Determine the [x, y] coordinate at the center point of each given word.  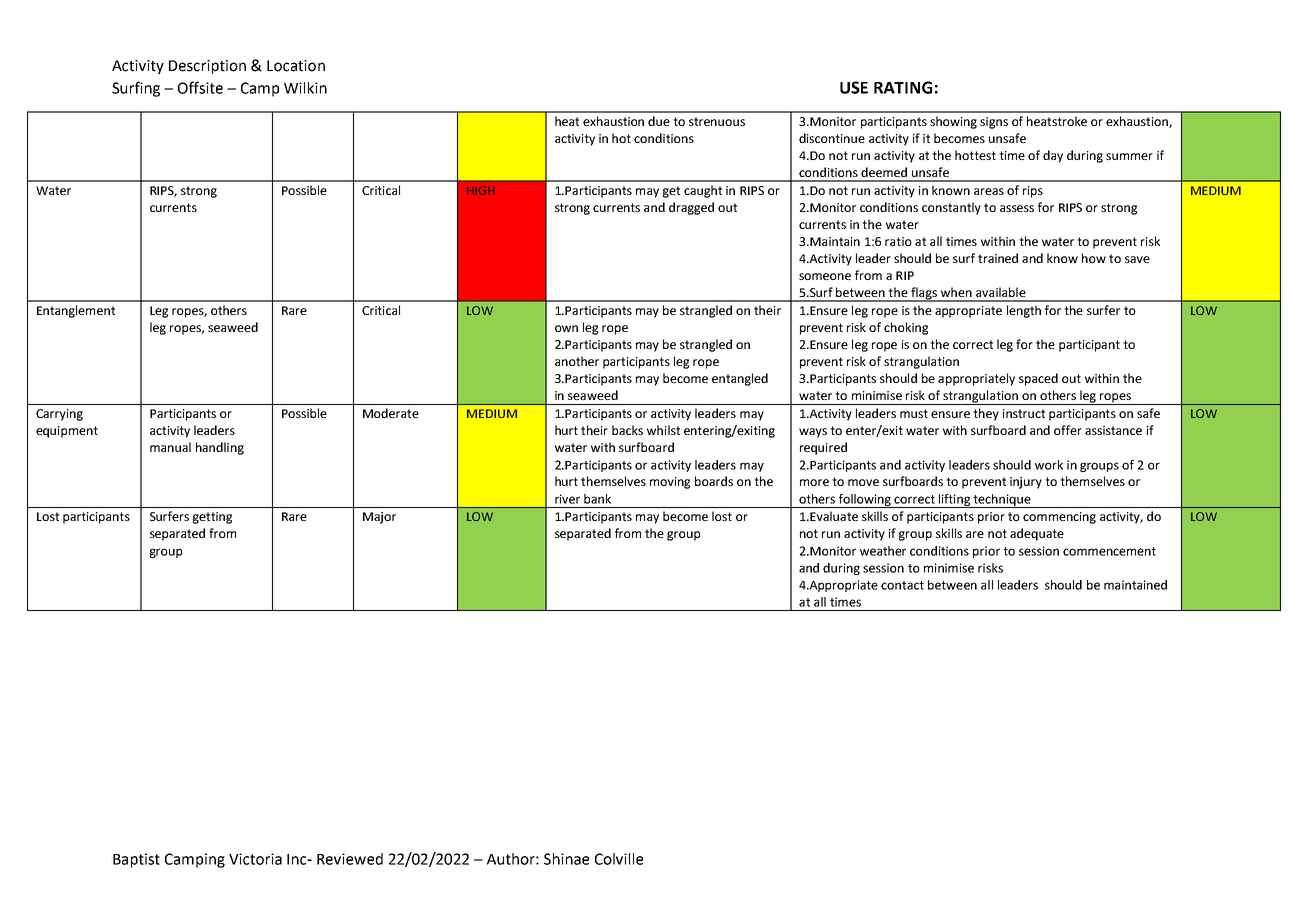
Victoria [255, 859]
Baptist [136, 860]
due [659, 121]
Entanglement [76, 311]
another [577, 361]
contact [902, 585]
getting [212, 518]
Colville [619, 859]
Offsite [200, 87]
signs [994, 123]
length [1024, 311]
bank [597, 499]
